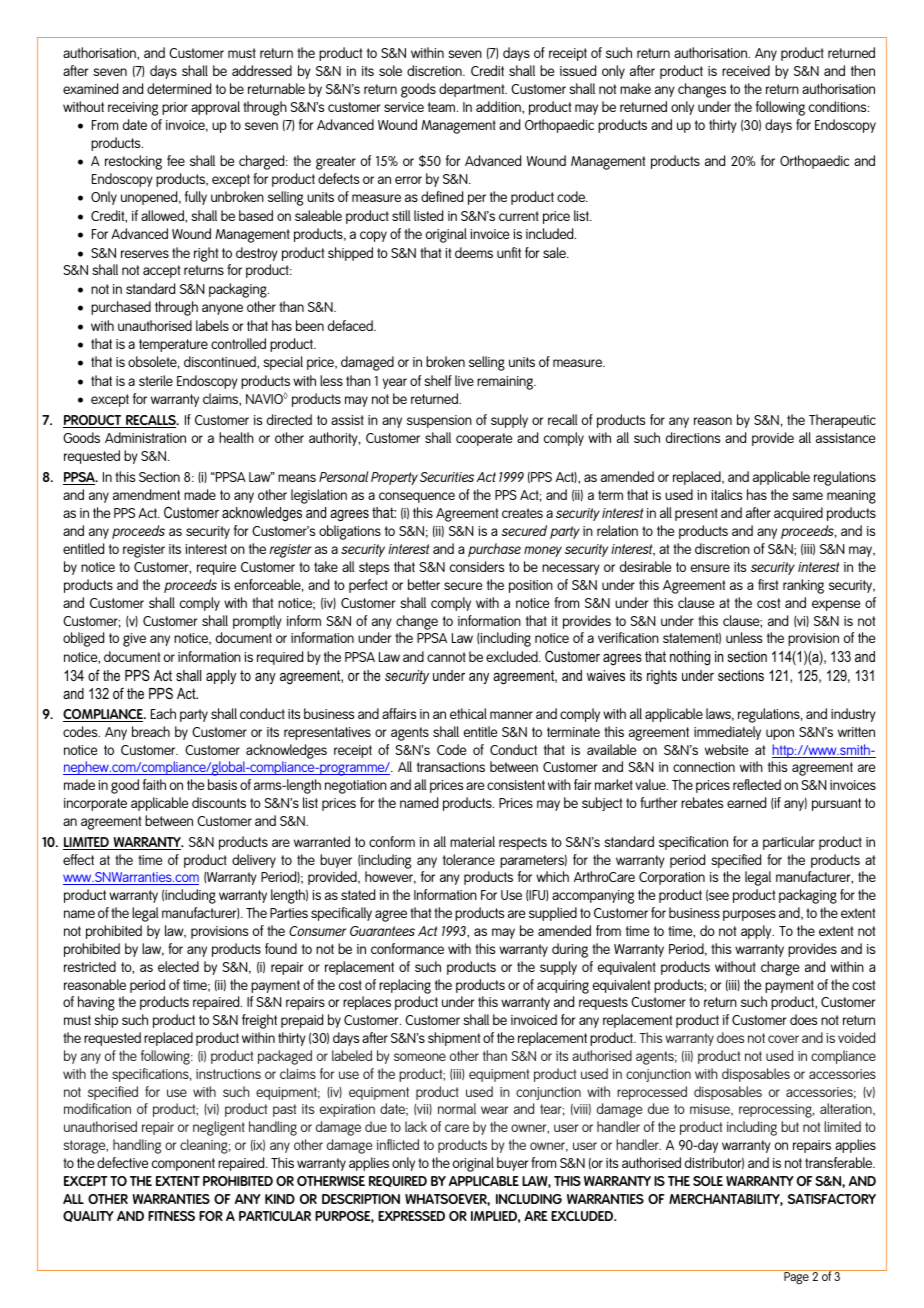  Describe the element at coordinates (842, 421) in the screenshot. I see `Therapeutic` at that location.
